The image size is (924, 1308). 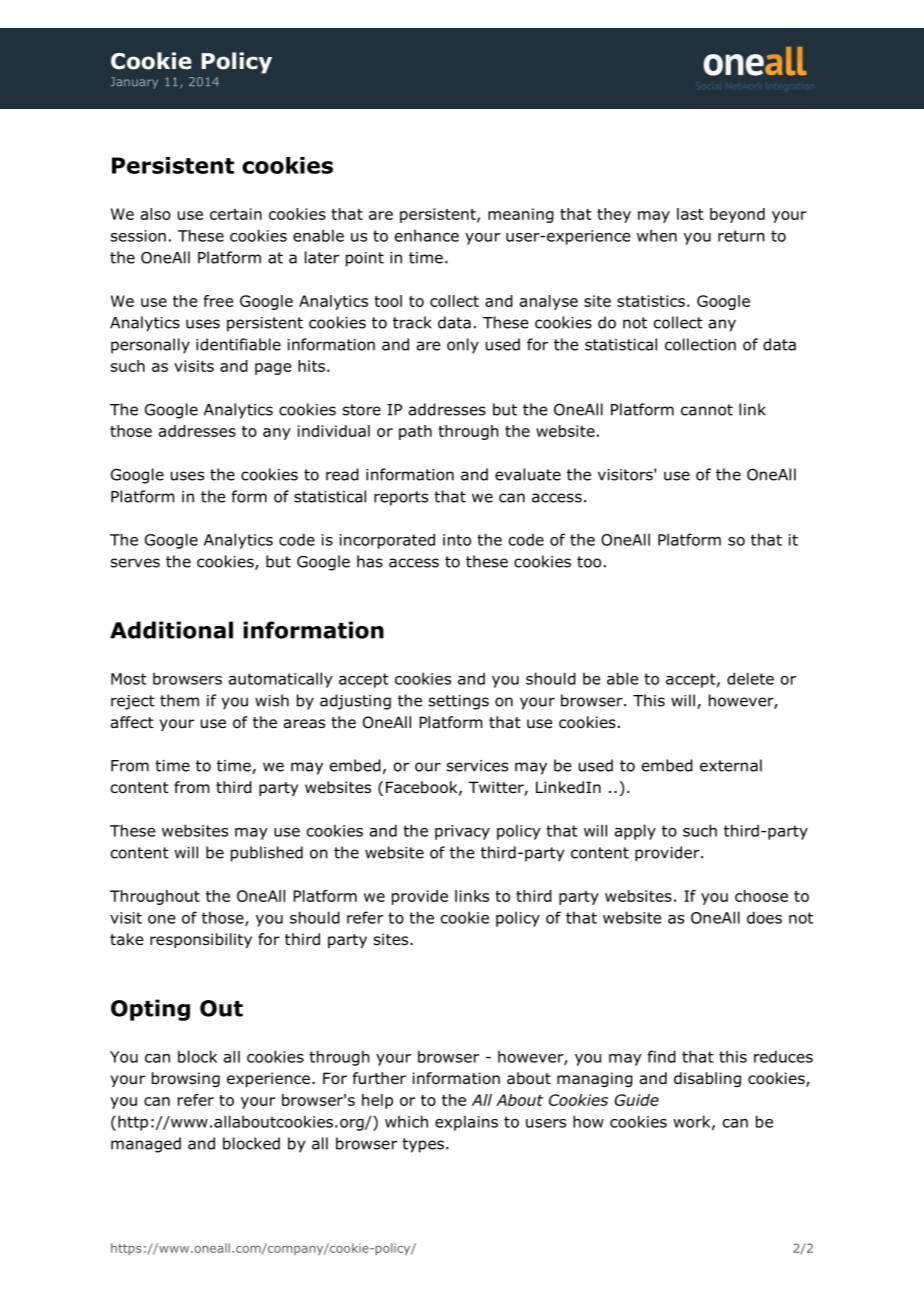 I want to click on delete, so click(x=750, y=678).
